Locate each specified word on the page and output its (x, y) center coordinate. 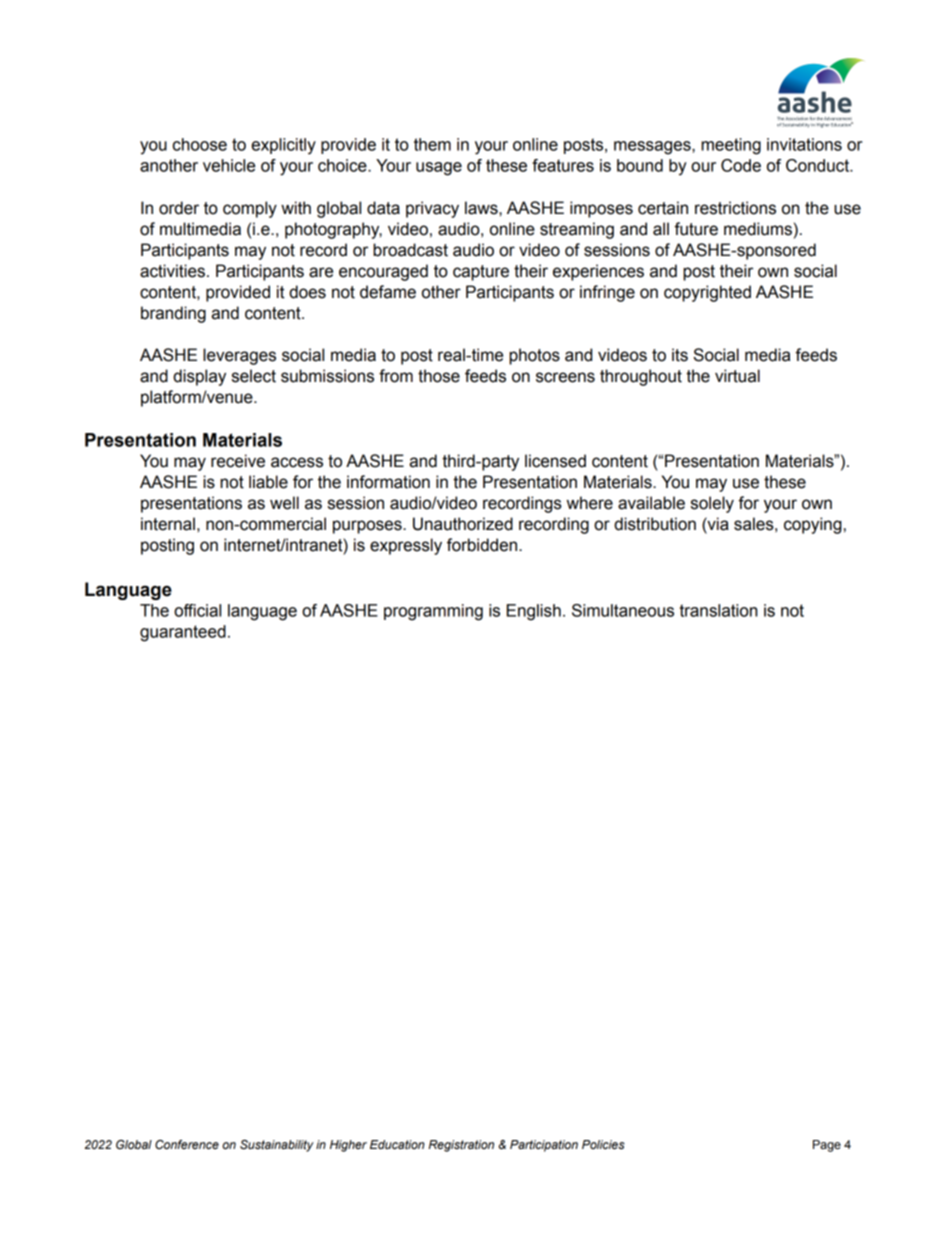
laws (482, 208)
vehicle (229, 165)
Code (741, 165)
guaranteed (183, 633)
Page (827, 1146)
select (254, 376)
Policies (603, 1145)
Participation (544, 1146)
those (439, 376)
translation (718, 610)
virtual (737, 376)
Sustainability (277, 1146)
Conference (187, 1144)
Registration (461, 1146)
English (534, 612)
